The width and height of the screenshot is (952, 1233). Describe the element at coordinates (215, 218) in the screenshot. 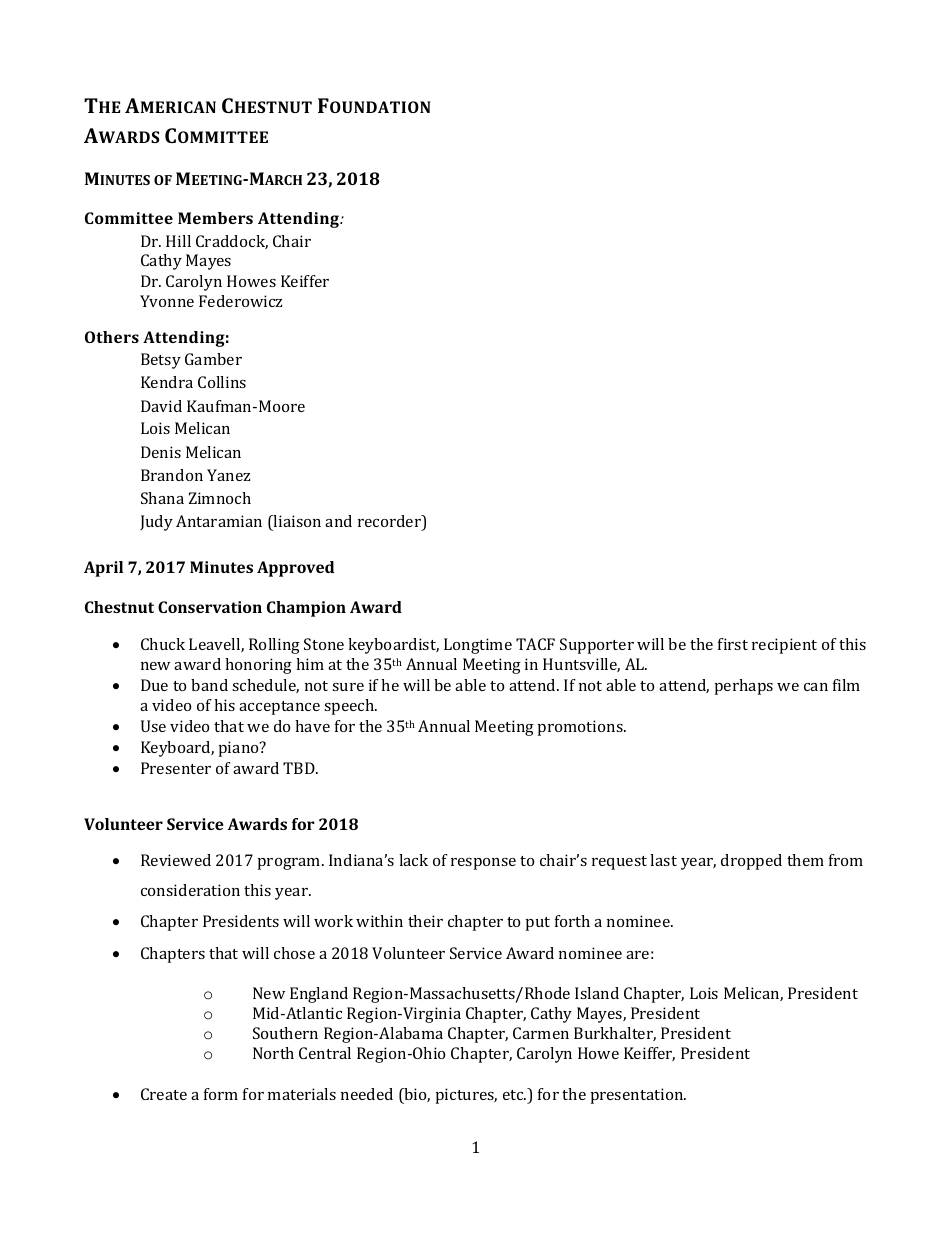

I see `Members` at that location.
